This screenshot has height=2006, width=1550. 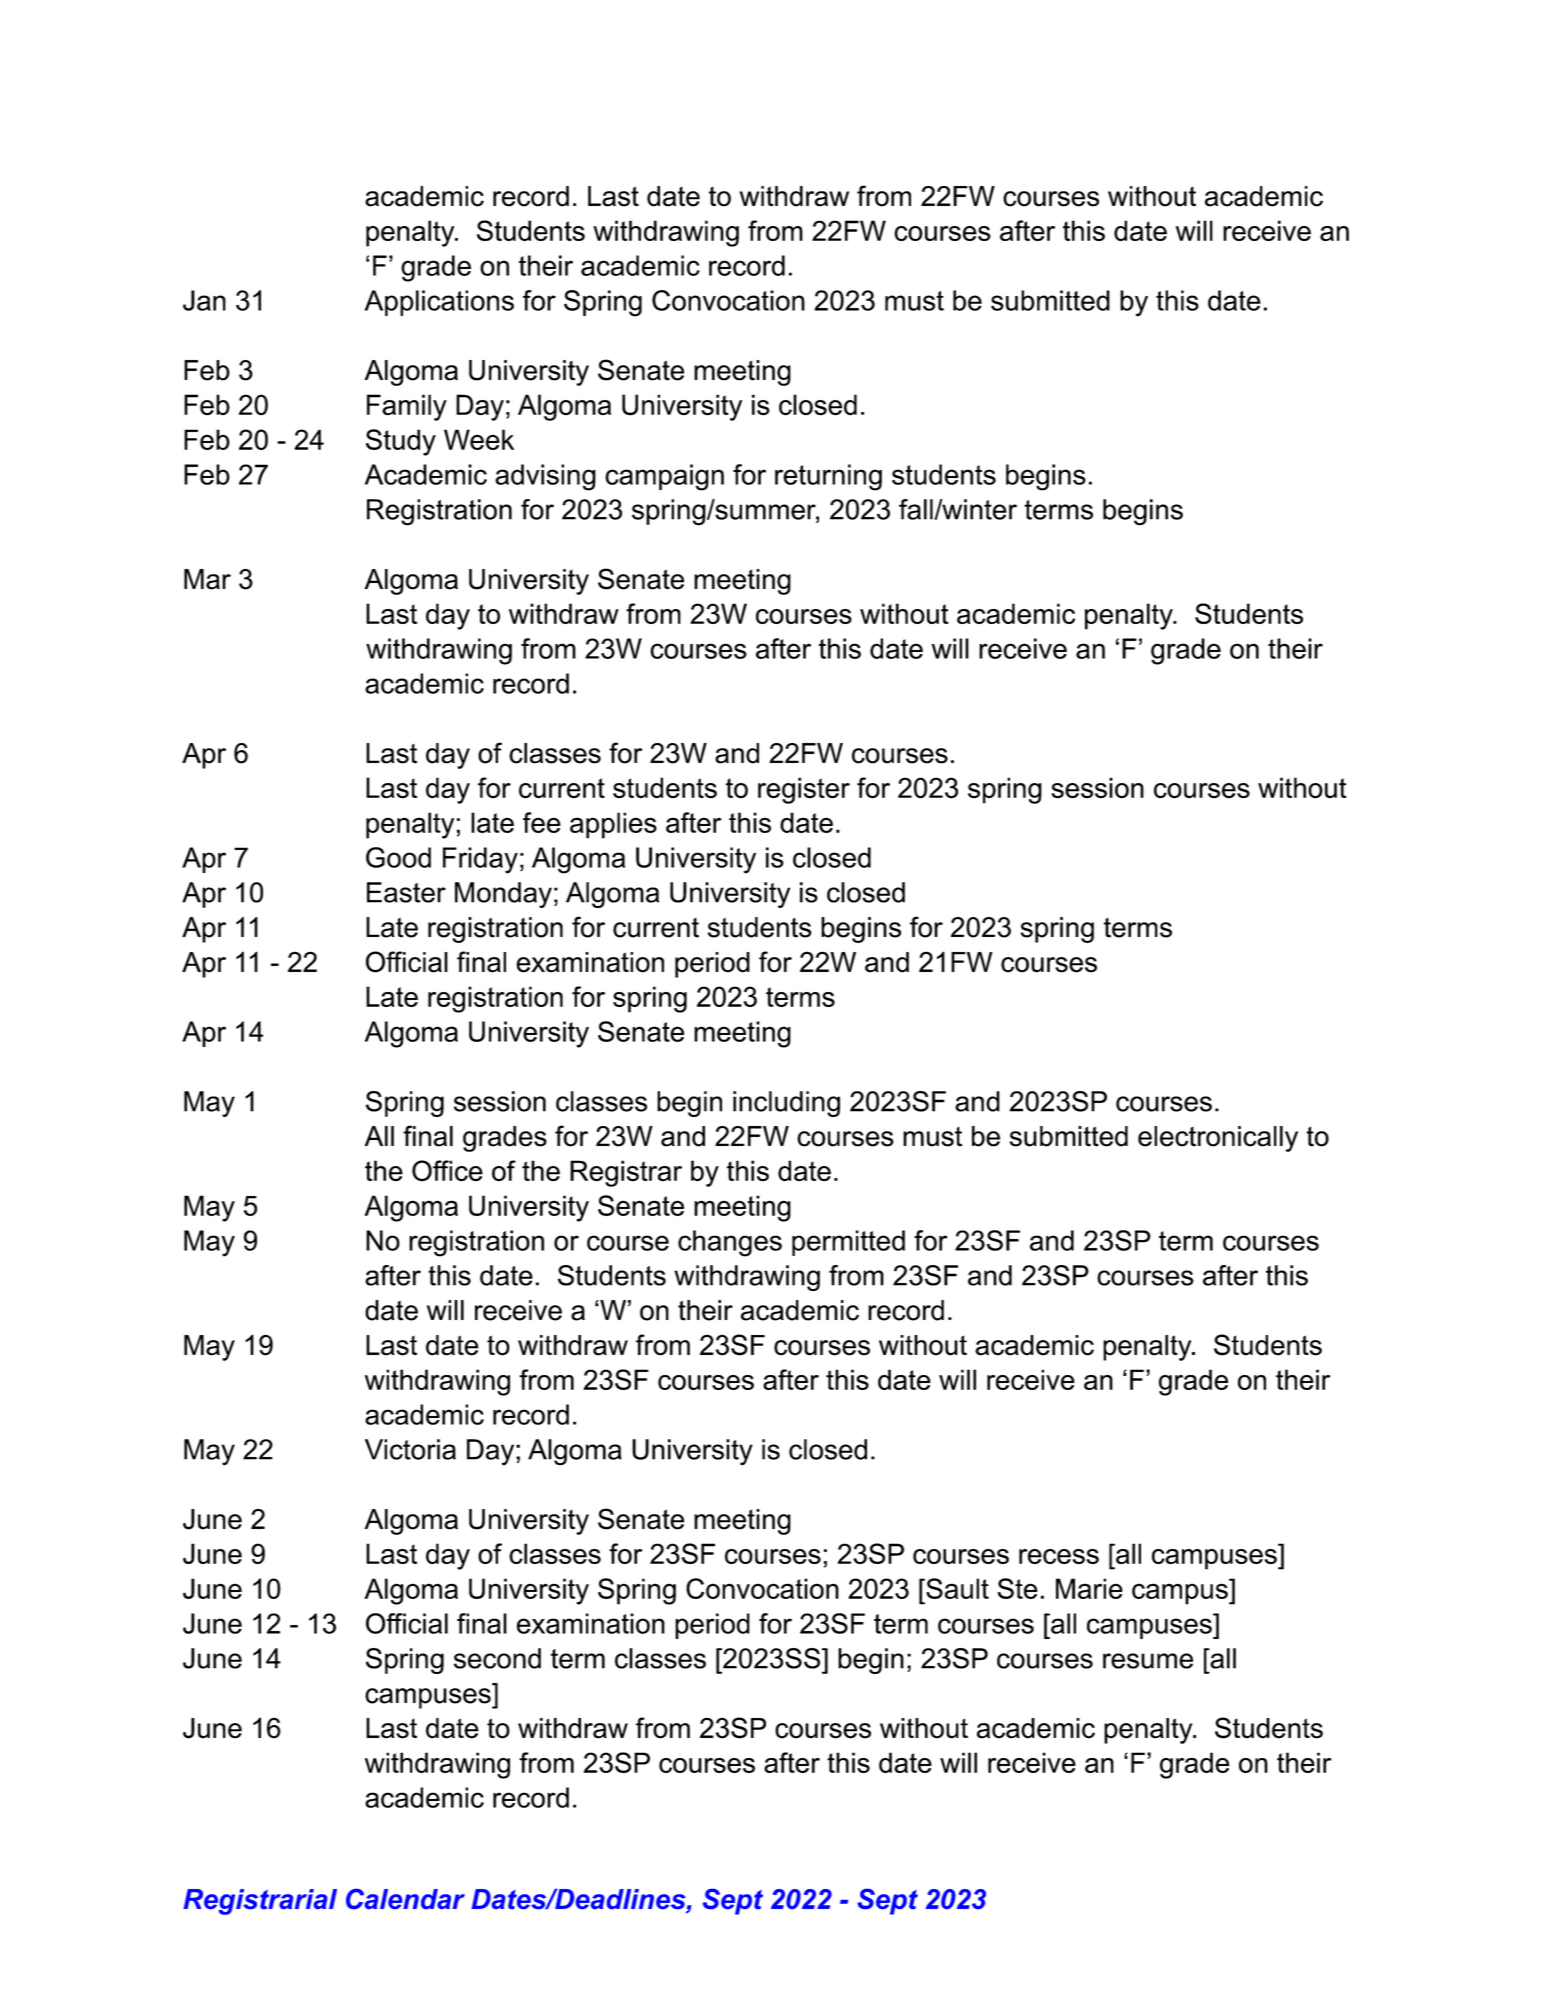 What do you see at coordinates (613, 825) in the screenshot?
I see `applies` at bounding box center [613, 825].
